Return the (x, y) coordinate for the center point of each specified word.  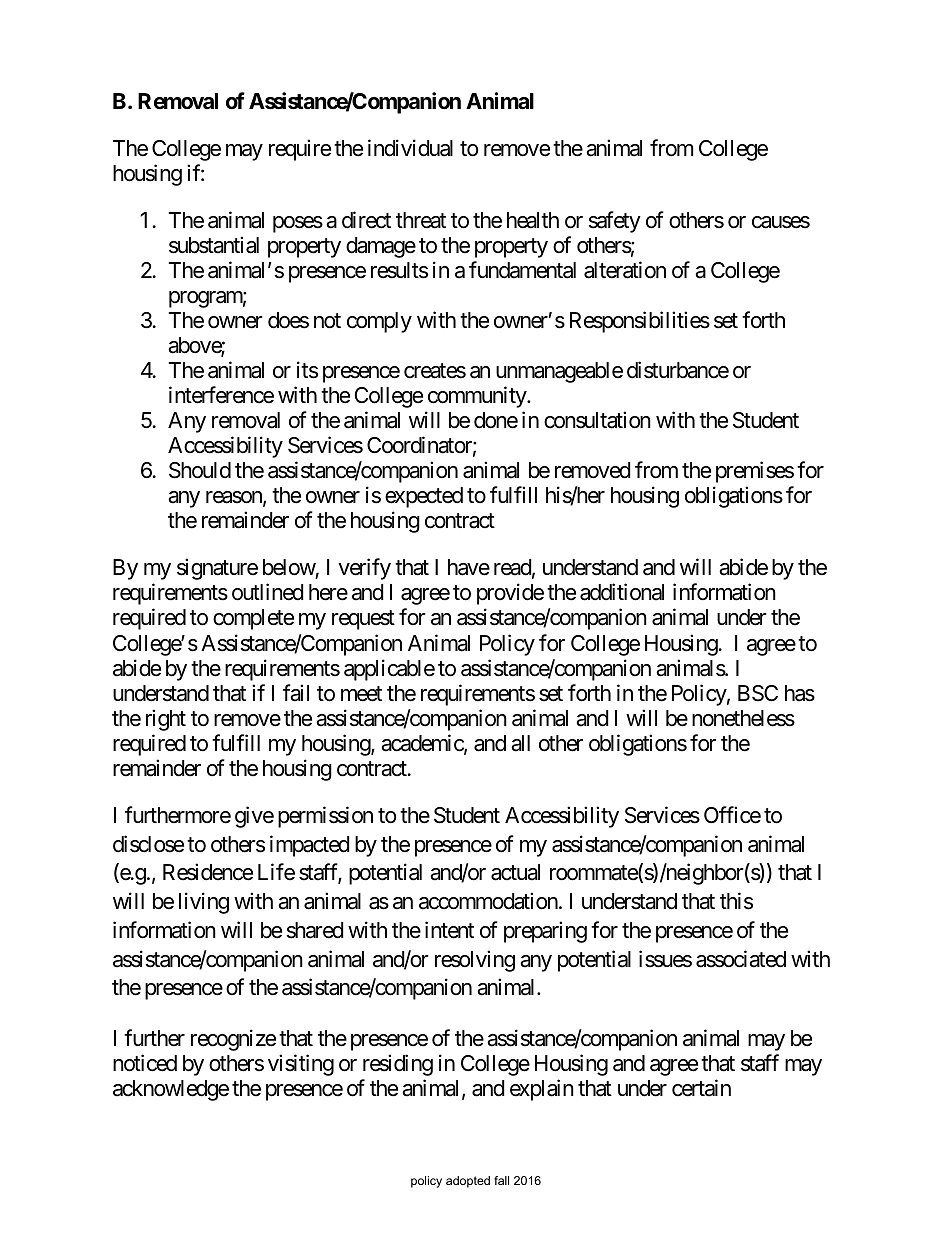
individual (410, 148)
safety (615, 222)
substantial (214, 245)
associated (741, 959)
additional (622, 592)
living (204, 903)
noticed (145, 1063)
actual (515, 872)
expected (424, 497)
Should (200, 470)
